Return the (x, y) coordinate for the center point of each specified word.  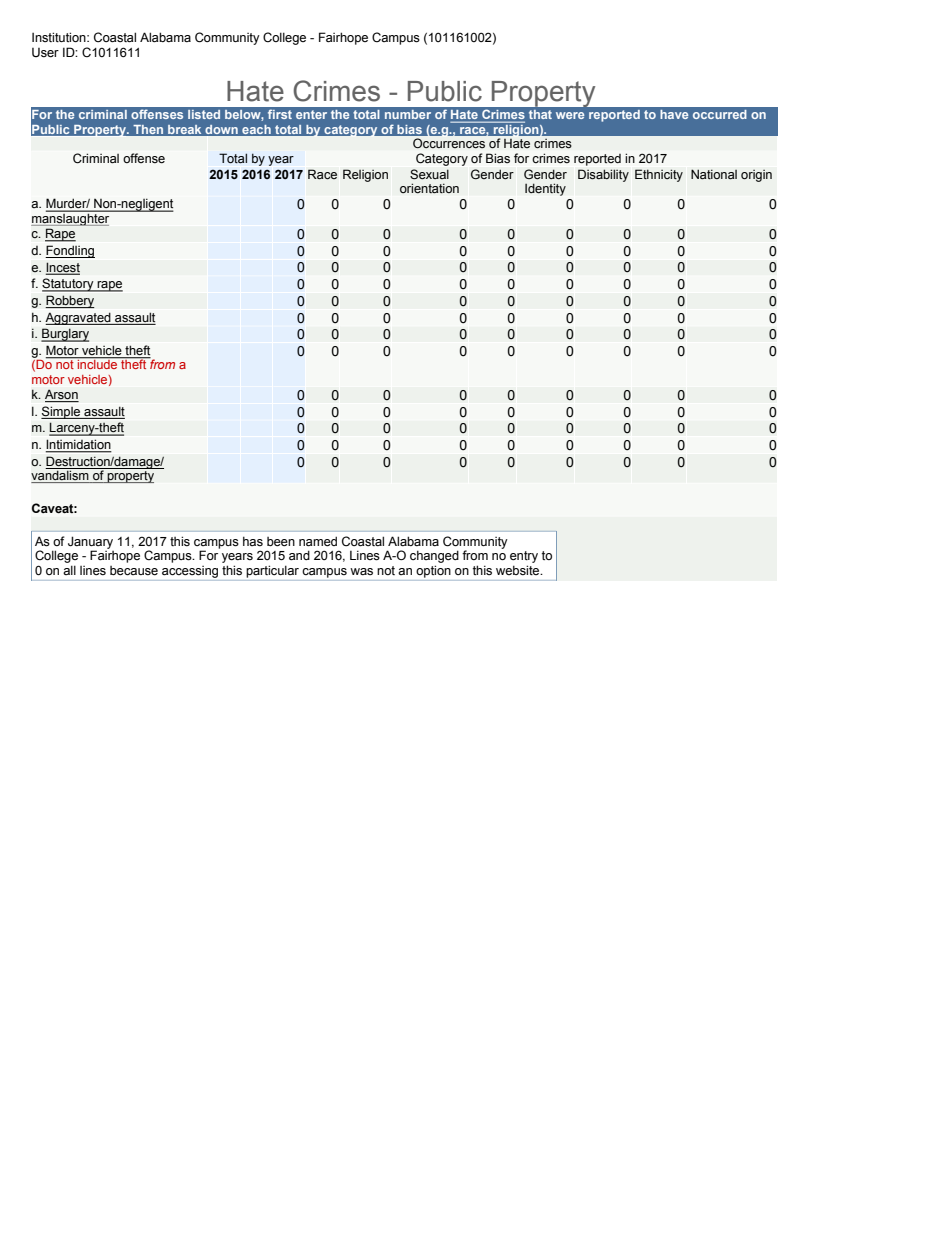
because (134, 571)
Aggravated (79, 319)
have (674, 114)
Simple (62, 412)
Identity (545, 189)
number (408, 114)
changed (434, 558)
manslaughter (71, 218)
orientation (429, 188)
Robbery (70, 301)
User (45, 53)
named (318, 541)
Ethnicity (659, 175)
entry (524, 558)
